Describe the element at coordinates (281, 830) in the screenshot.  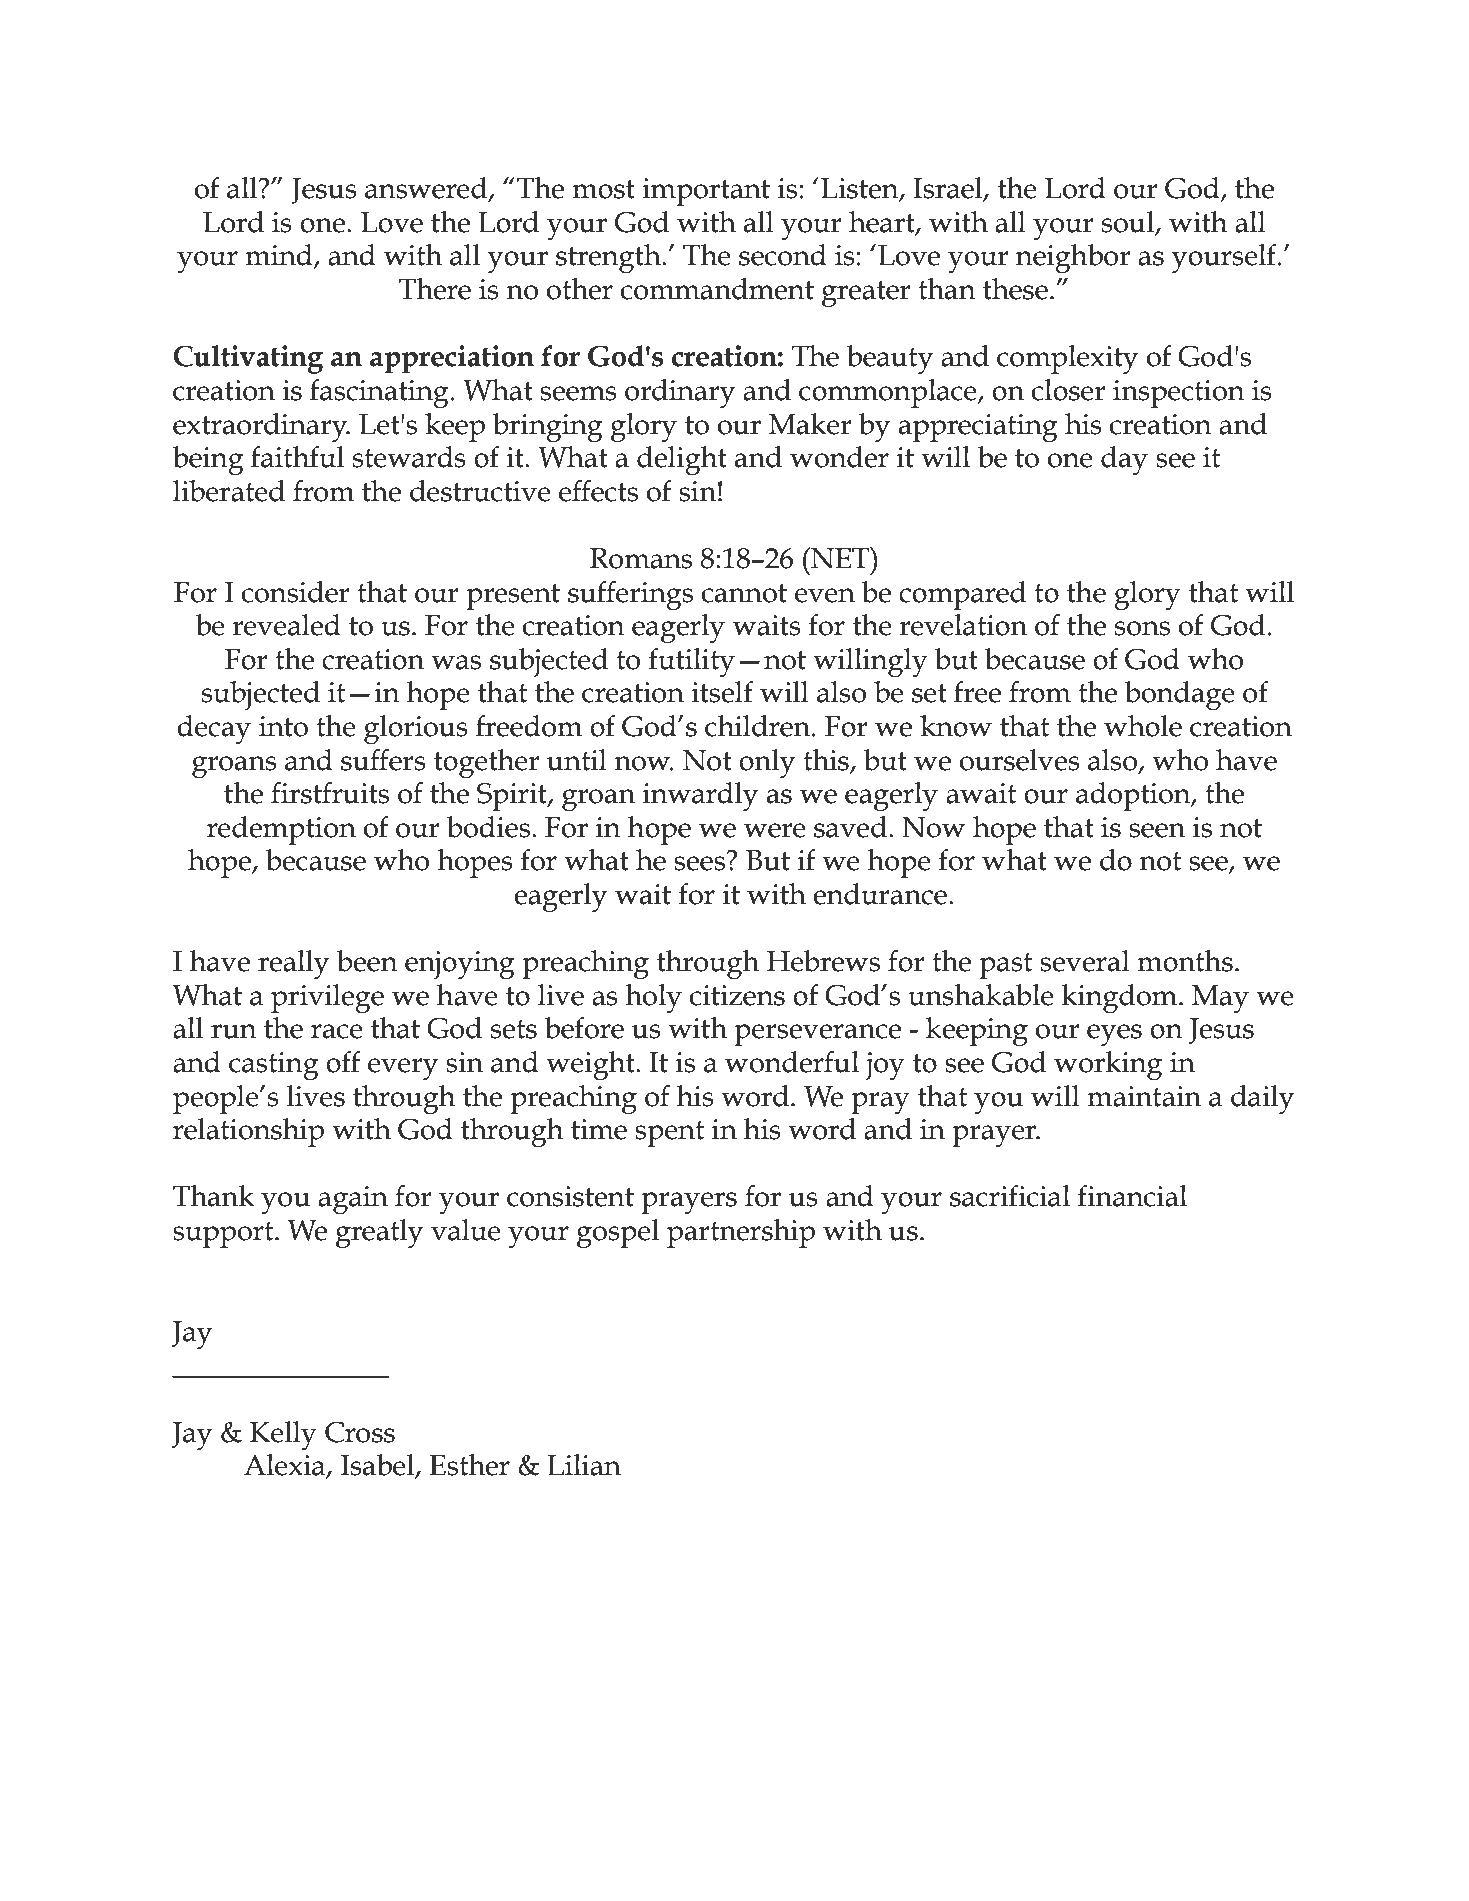
I see `redemption` at that location.
